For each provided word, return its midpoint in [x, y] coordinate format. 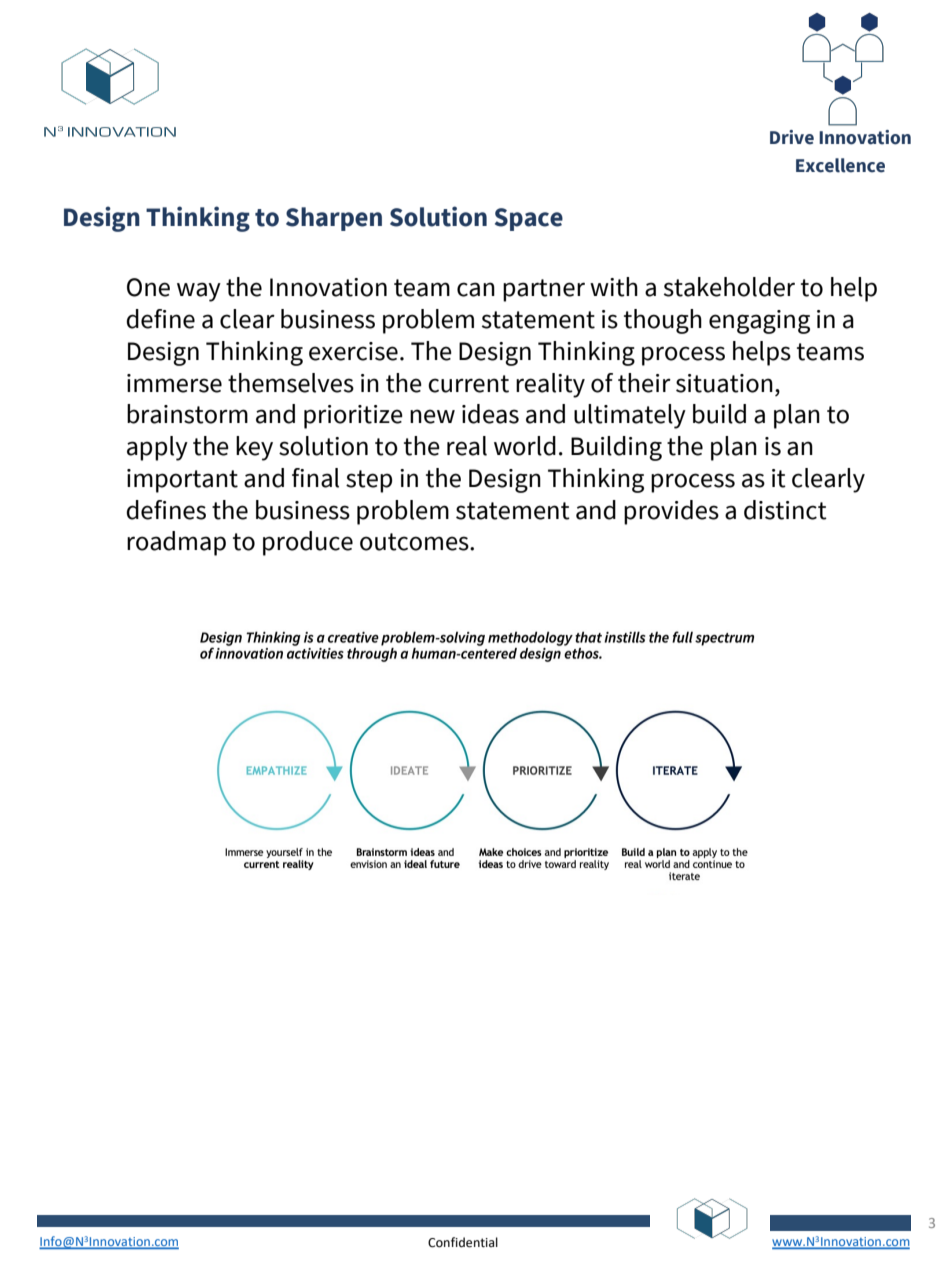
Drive [792, 137]
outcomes [415, 542]
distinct [785, 510]
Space [529, 219]
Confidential [463, 1242]
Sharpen [334, 219]
